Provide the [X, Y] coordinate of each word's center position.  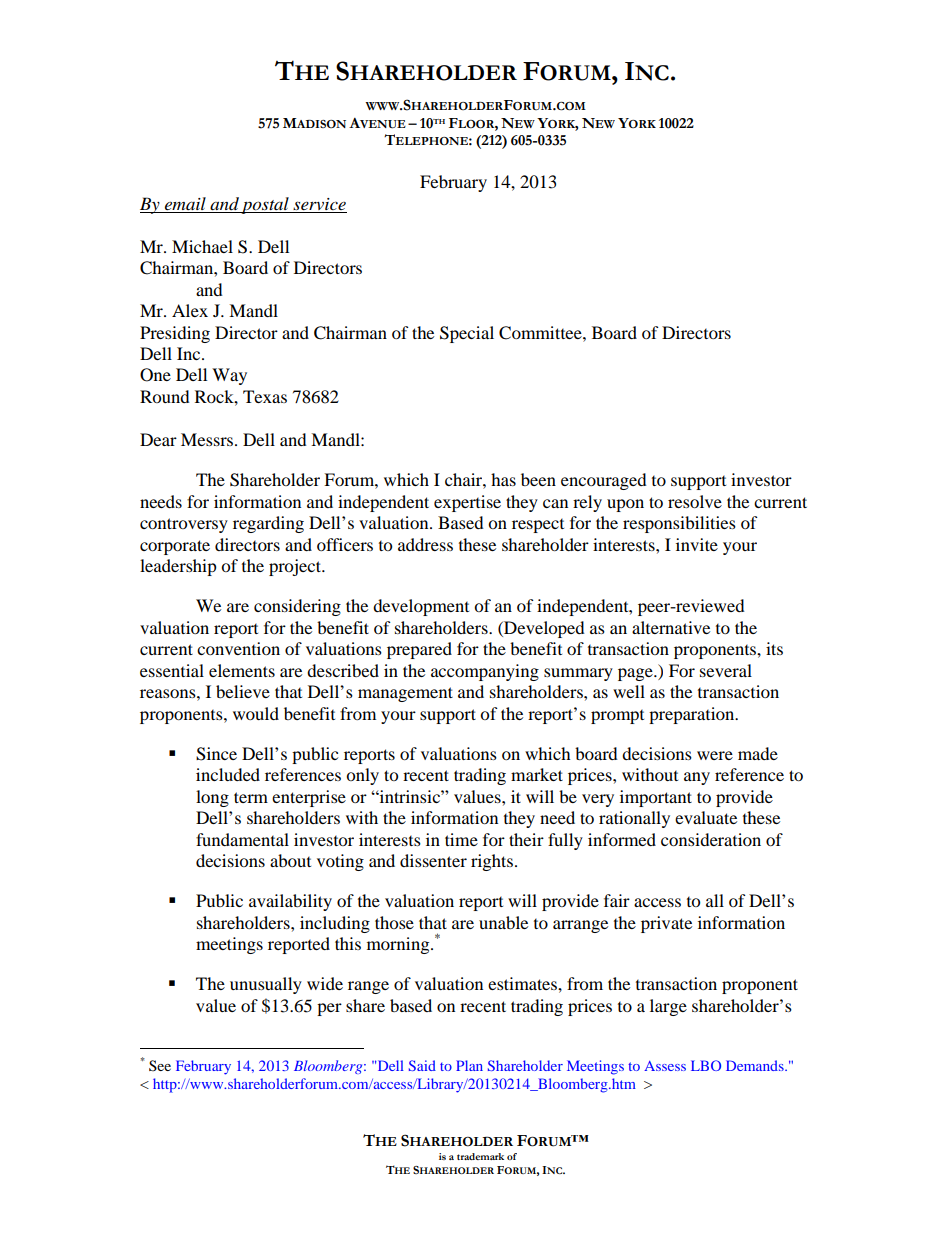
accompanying [485, 672]
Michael [202, 246]
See [160, 1066]
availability [290, 902]
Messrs [208, 439]
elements [242, 670]
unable [503, 922]
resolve [695, 501]
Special [467, 334]
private [666, 924]
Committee [541, 333]
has [503, 479]
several [726, 670]
